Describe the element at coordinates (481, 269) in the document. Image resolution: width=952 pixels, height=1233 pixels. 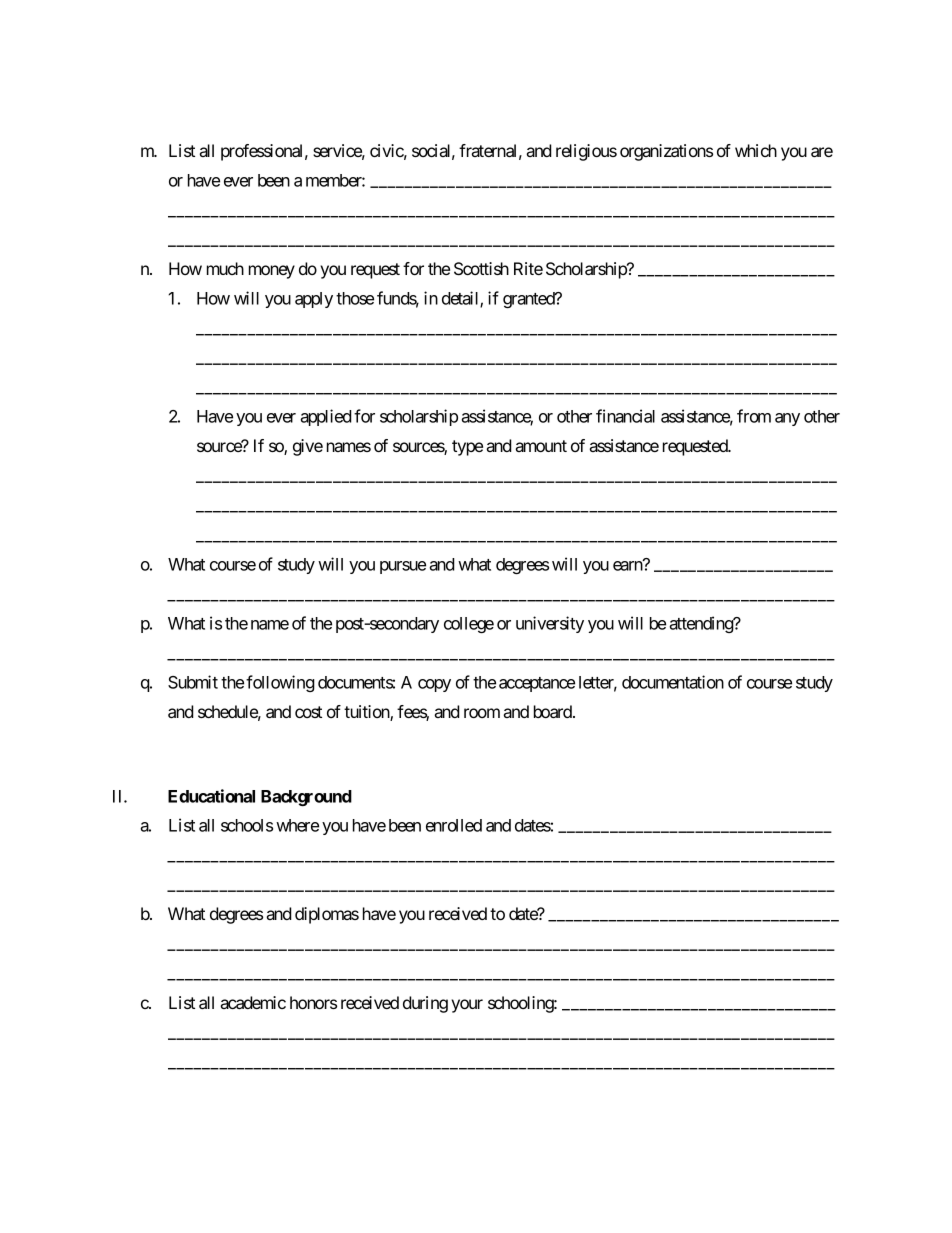
I see `Scottish` at that location.
